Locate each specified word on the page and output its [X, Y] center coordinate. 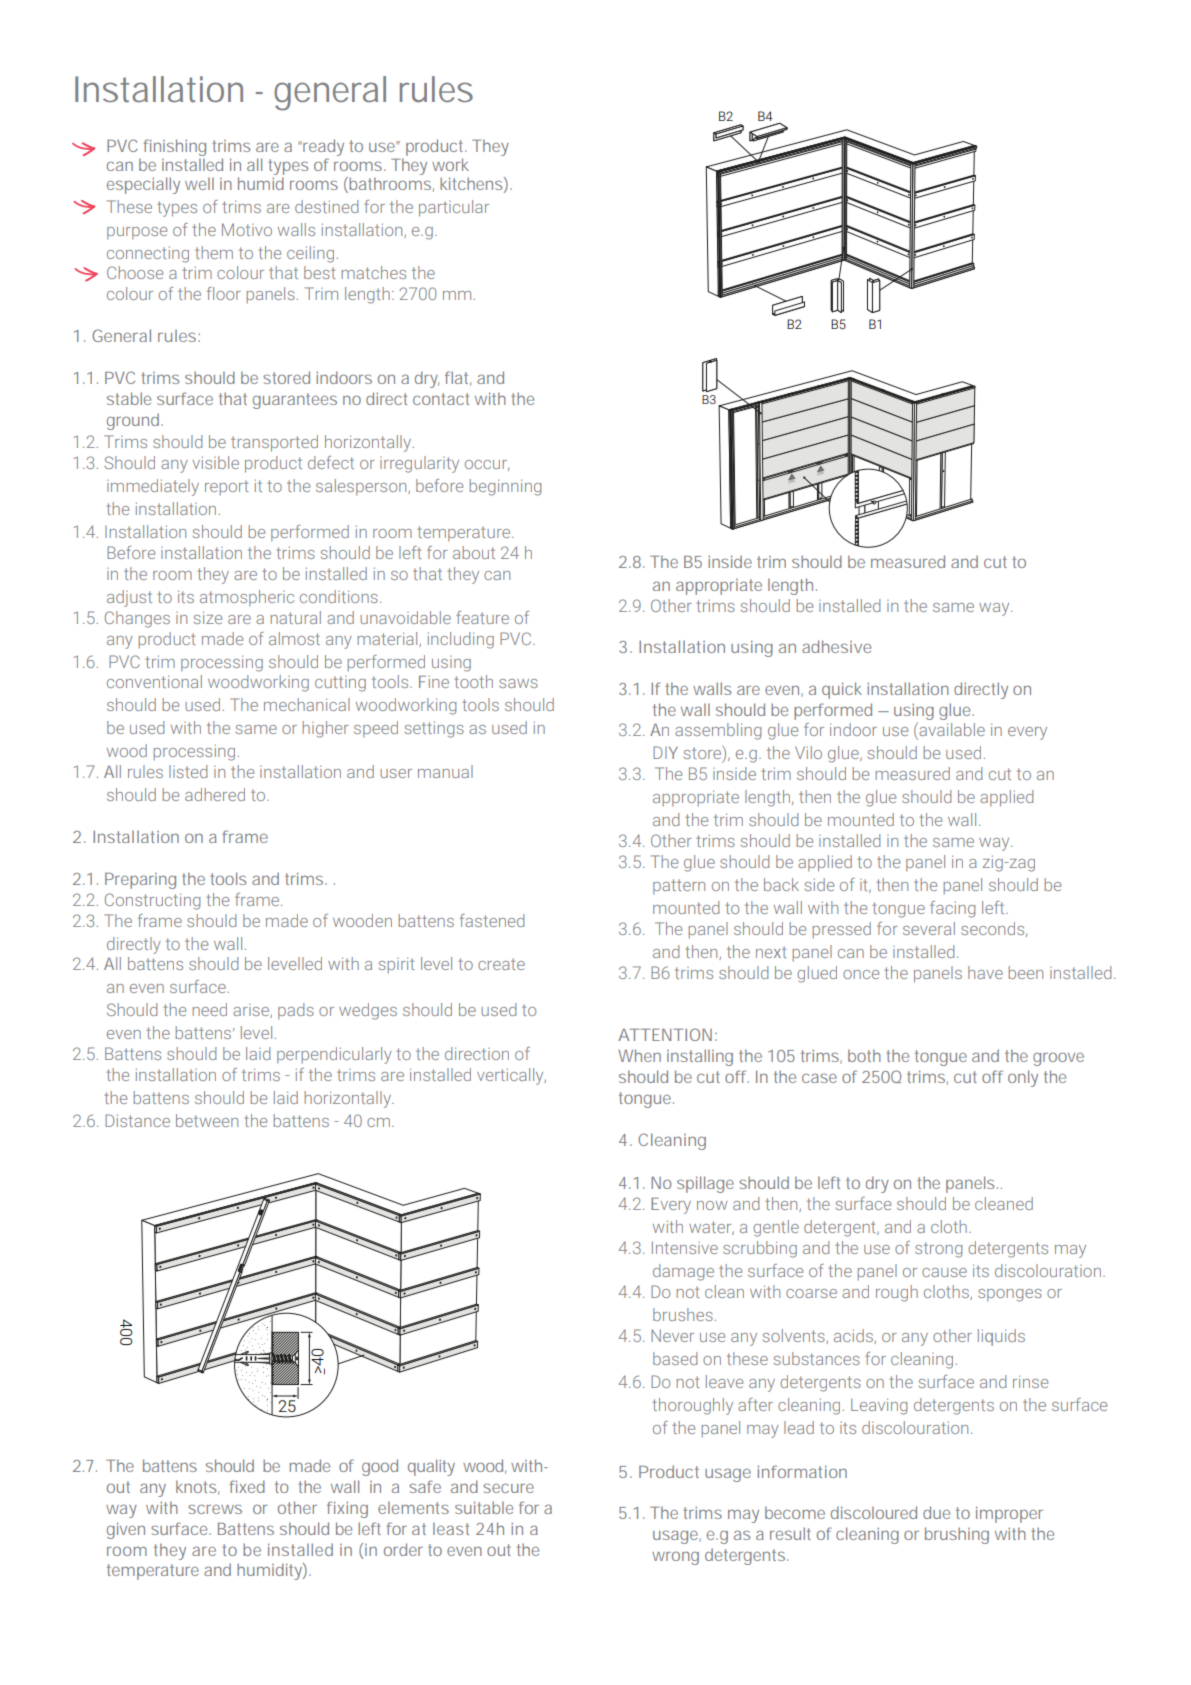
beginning [505, 487]
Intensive [685, 1247]
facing [952, 909]
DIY [665, 752]
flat [456, 377]
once [861, 974]
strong [938, 1250]
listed [188, 771]
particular [454, 208]
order [403, 1549]
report [227, 487]
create [501, 964]
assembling [718, 731]
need [210, 1009]
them [214, 252]
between [207, 1120]
